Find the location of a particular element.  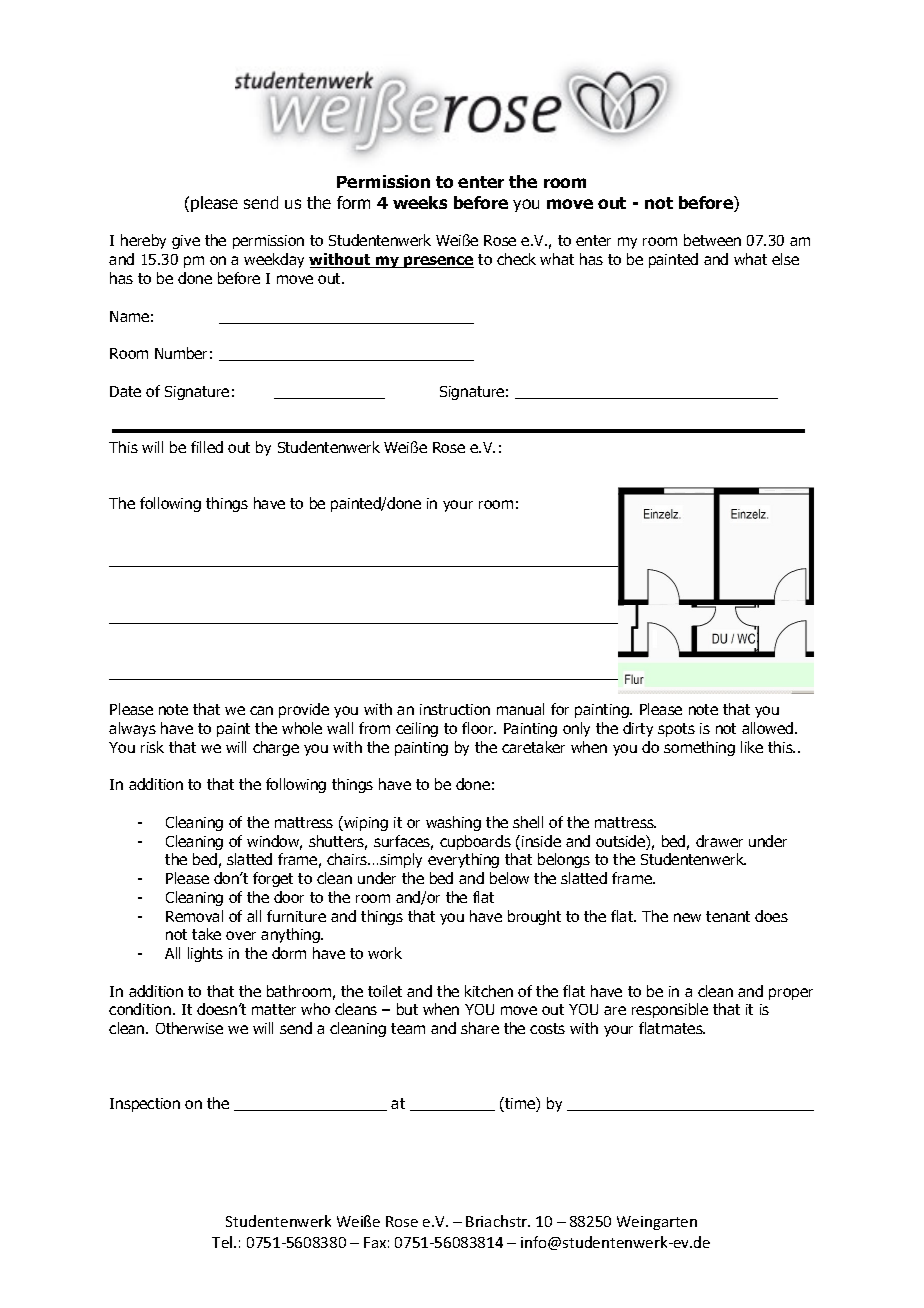

instruction is located at coordinates (455, 709).
